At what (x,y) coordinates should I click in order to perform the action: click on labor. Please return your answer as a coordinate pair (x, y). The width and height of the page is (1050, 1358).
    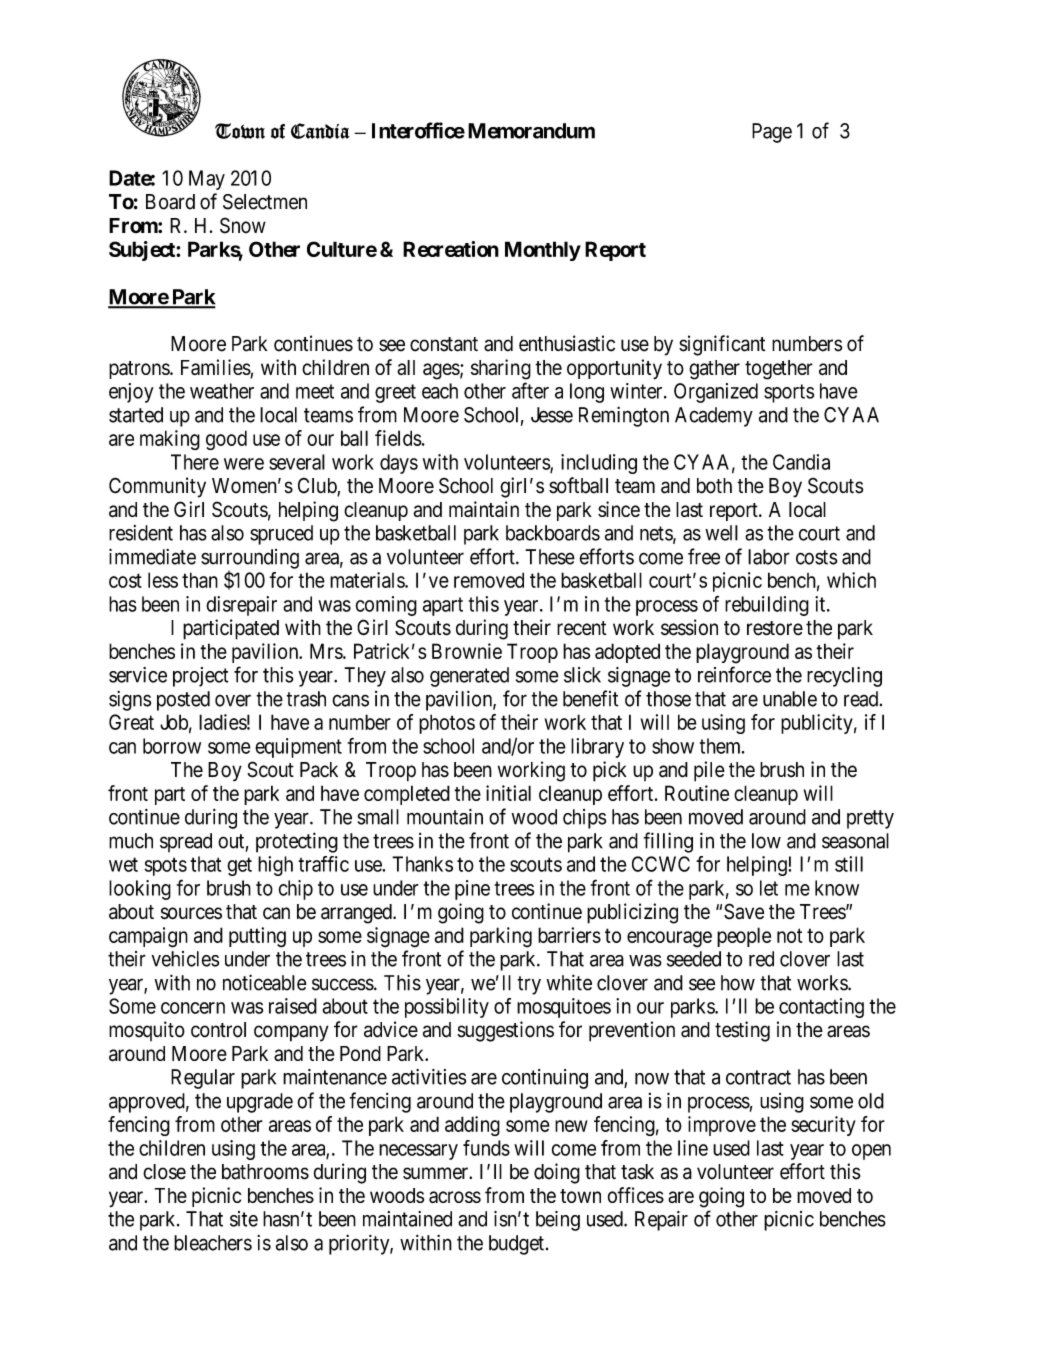
    Looking at the image, I should click on (769, 557).
